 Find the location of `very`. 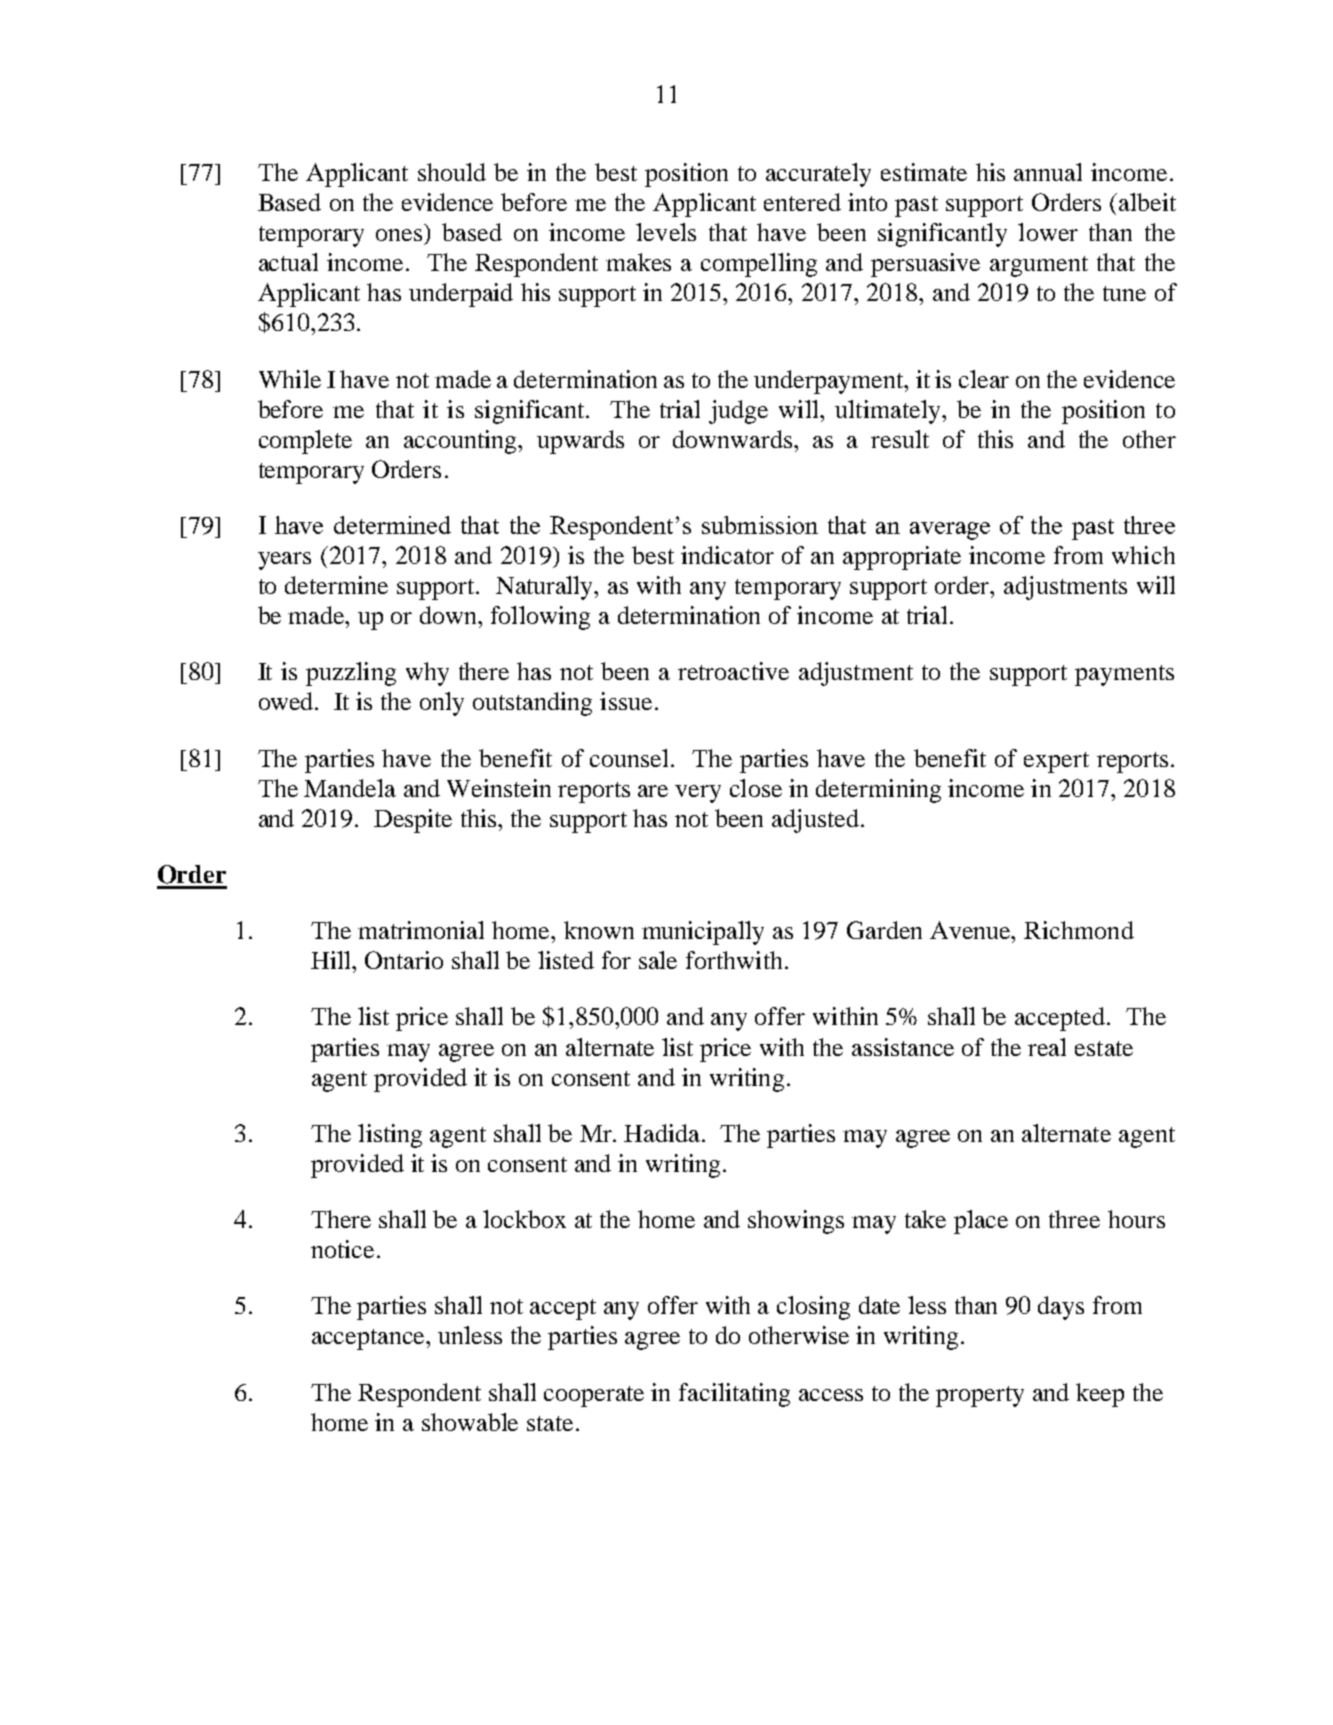

very is located at coordinates (698, 794).
